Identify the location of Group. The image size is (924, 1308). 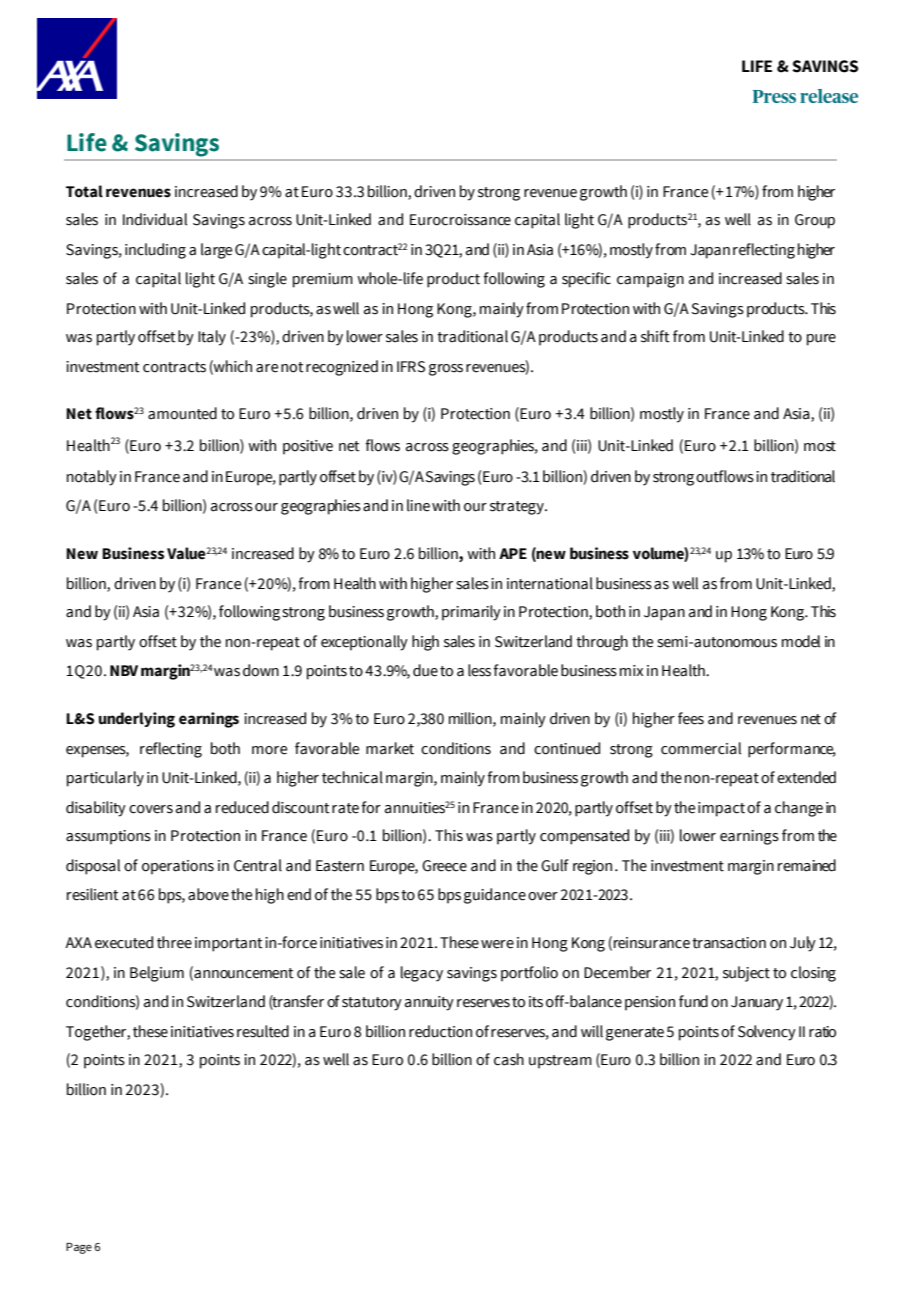
(815, 221).
